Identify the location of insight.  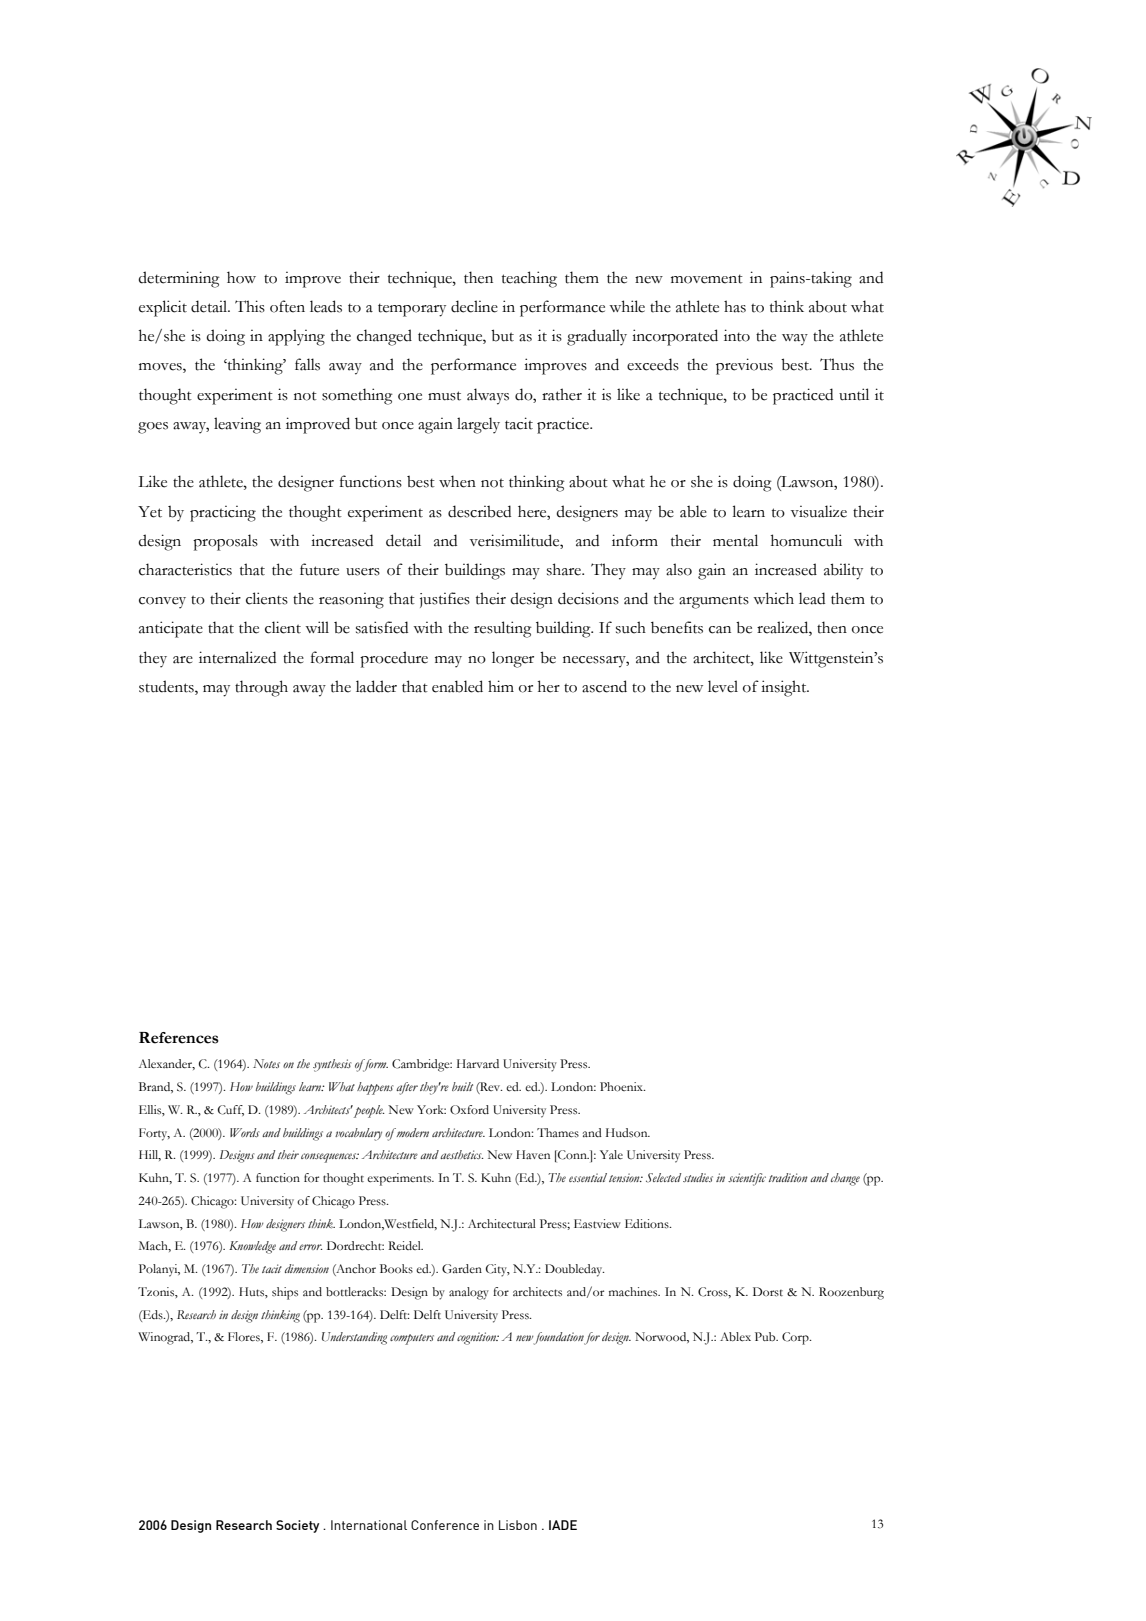
(785, 688).
